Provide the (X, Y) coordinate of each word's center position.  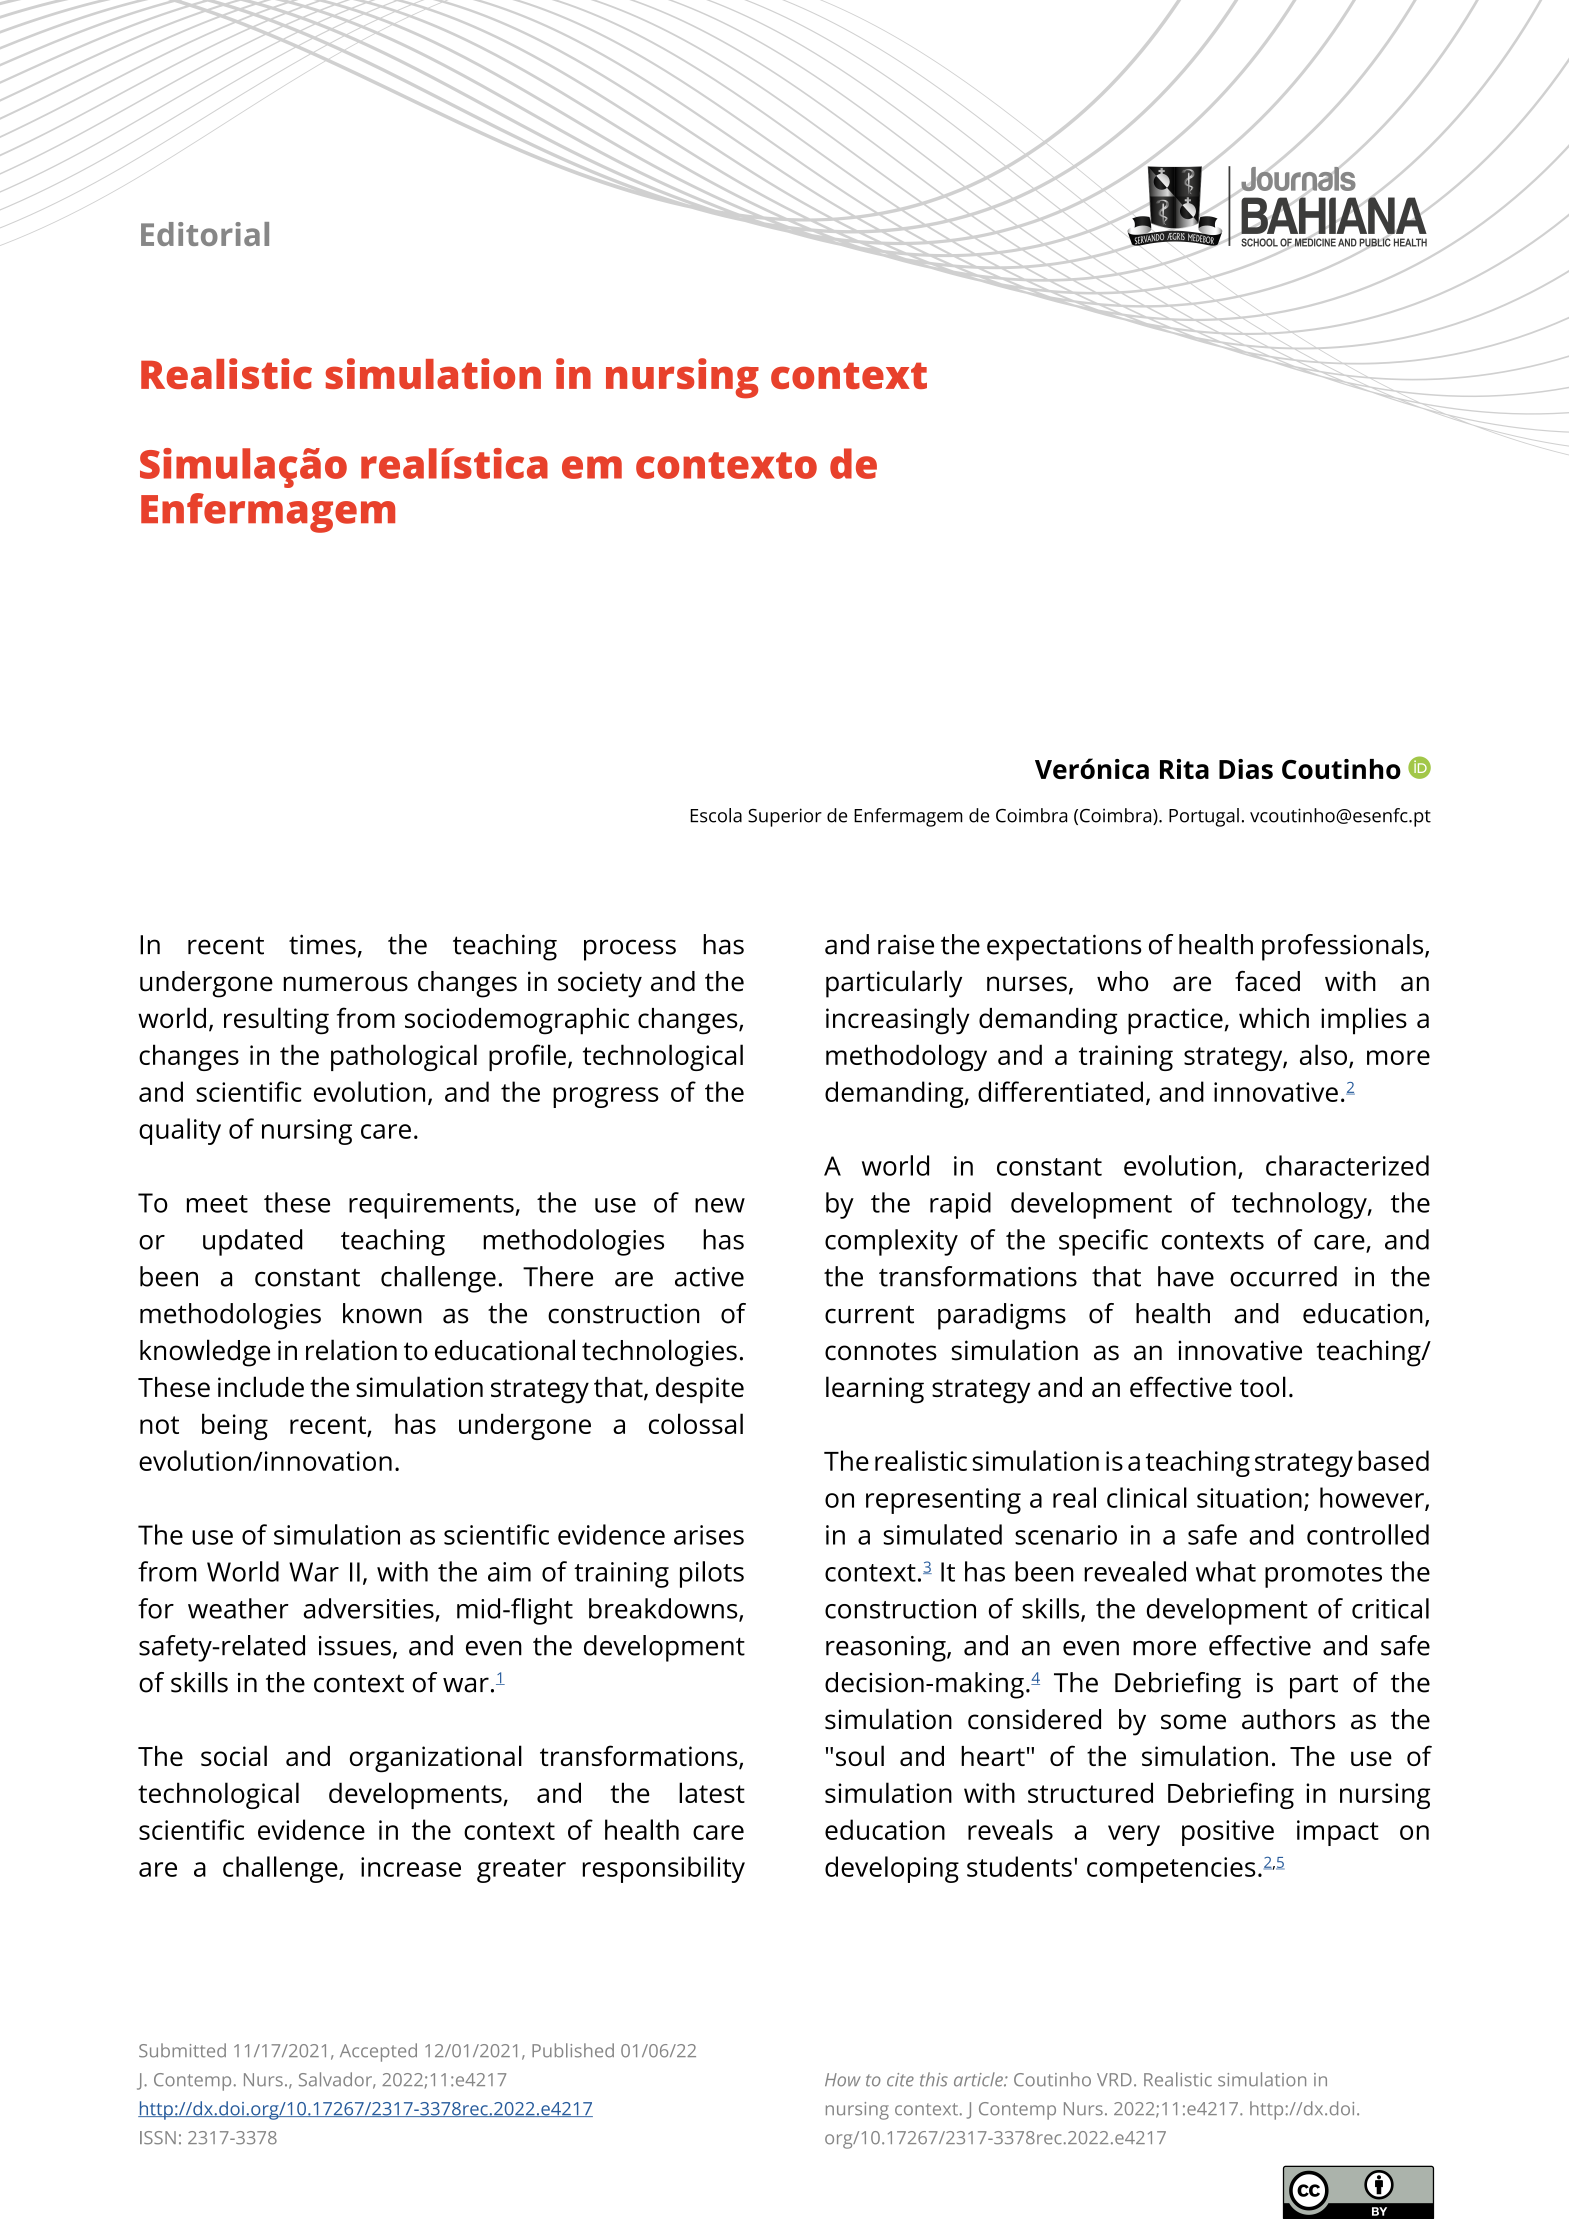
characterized (1347, 1165)
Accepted (378, 2052)
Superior (785, 817)
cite (900, 2080)
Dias (1246, 769)
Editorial (205, 234)
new (720, 1205)
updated (252, 1242)
